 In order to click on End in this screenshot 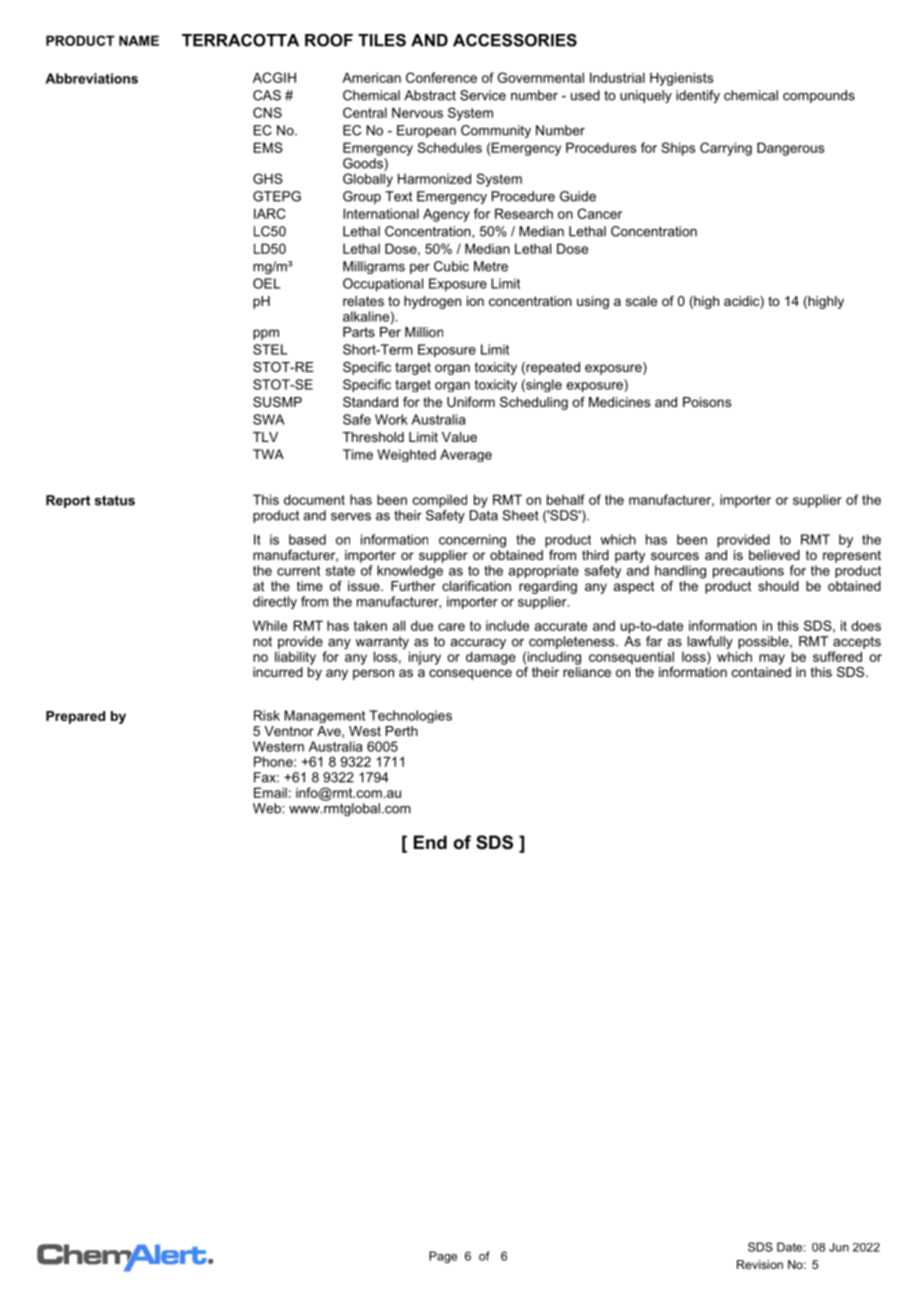, I will do `click(430, 842)`.
